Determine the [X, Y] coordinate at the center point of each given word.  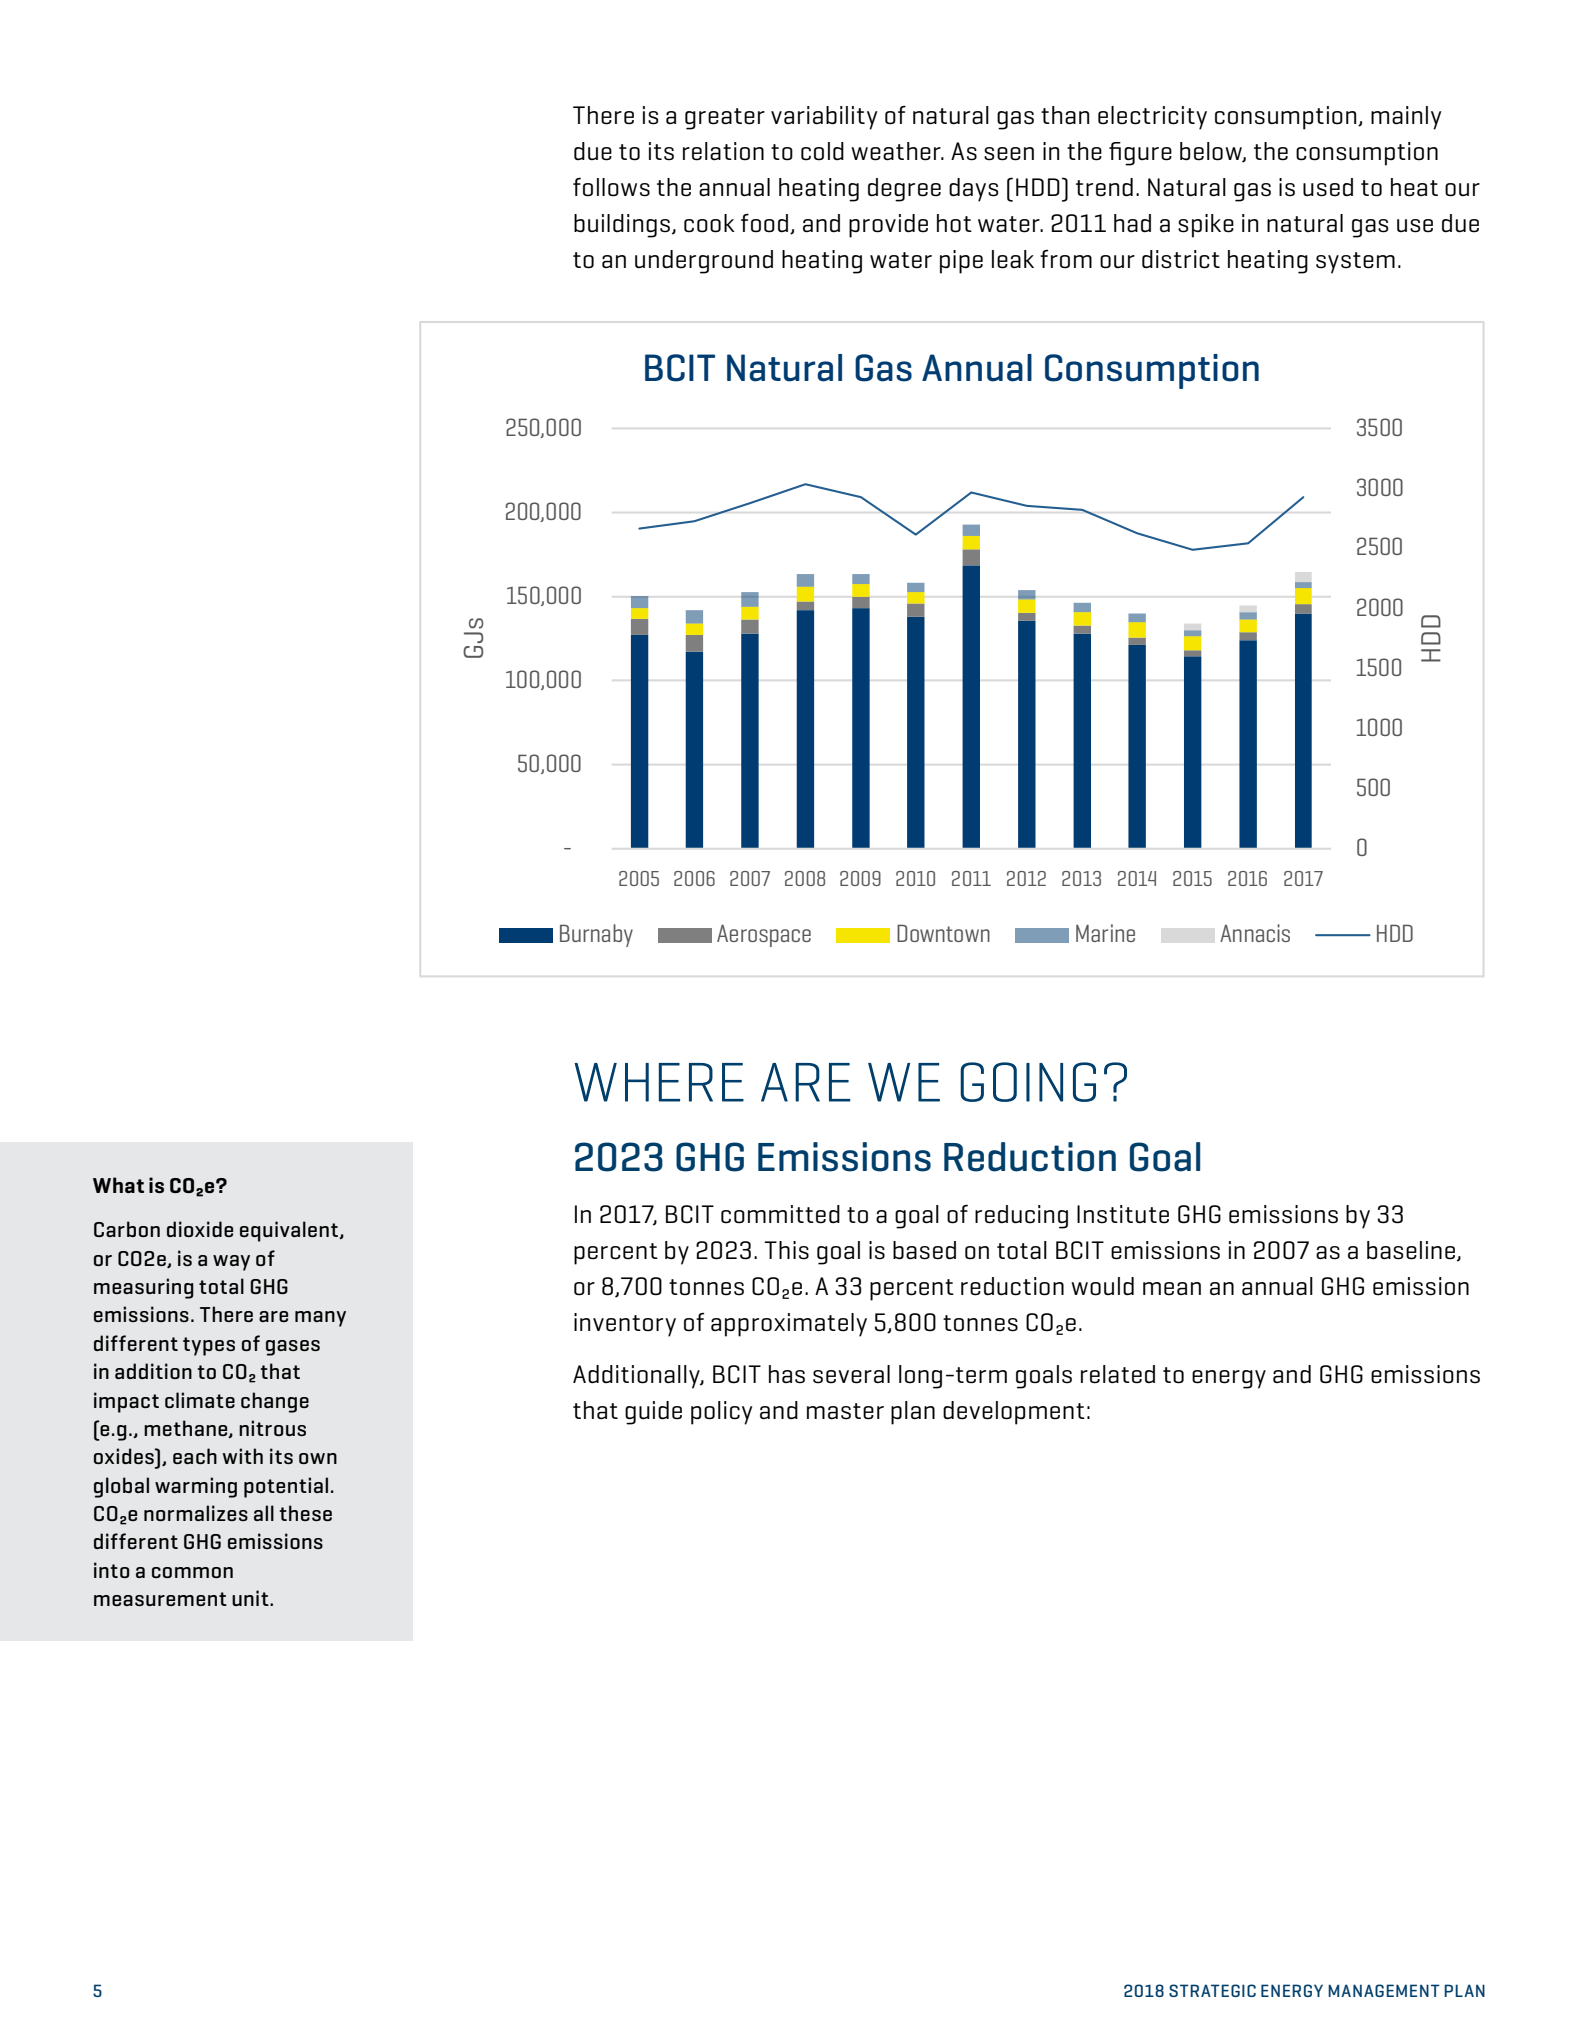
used [1328, 187]
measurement [160, 1599]
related [1118, 1374]
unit [251, 1598]
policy [721, 1413]
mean [1172, 1289]
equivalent [290, 1231]
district [1181, 259]
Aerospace [764, 935]
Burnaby [596, 935]
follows [611, 187]
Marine [1105, 933]
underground [704, 262]
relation [723, 151]
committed [780, 1214]
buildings [622, 226]
